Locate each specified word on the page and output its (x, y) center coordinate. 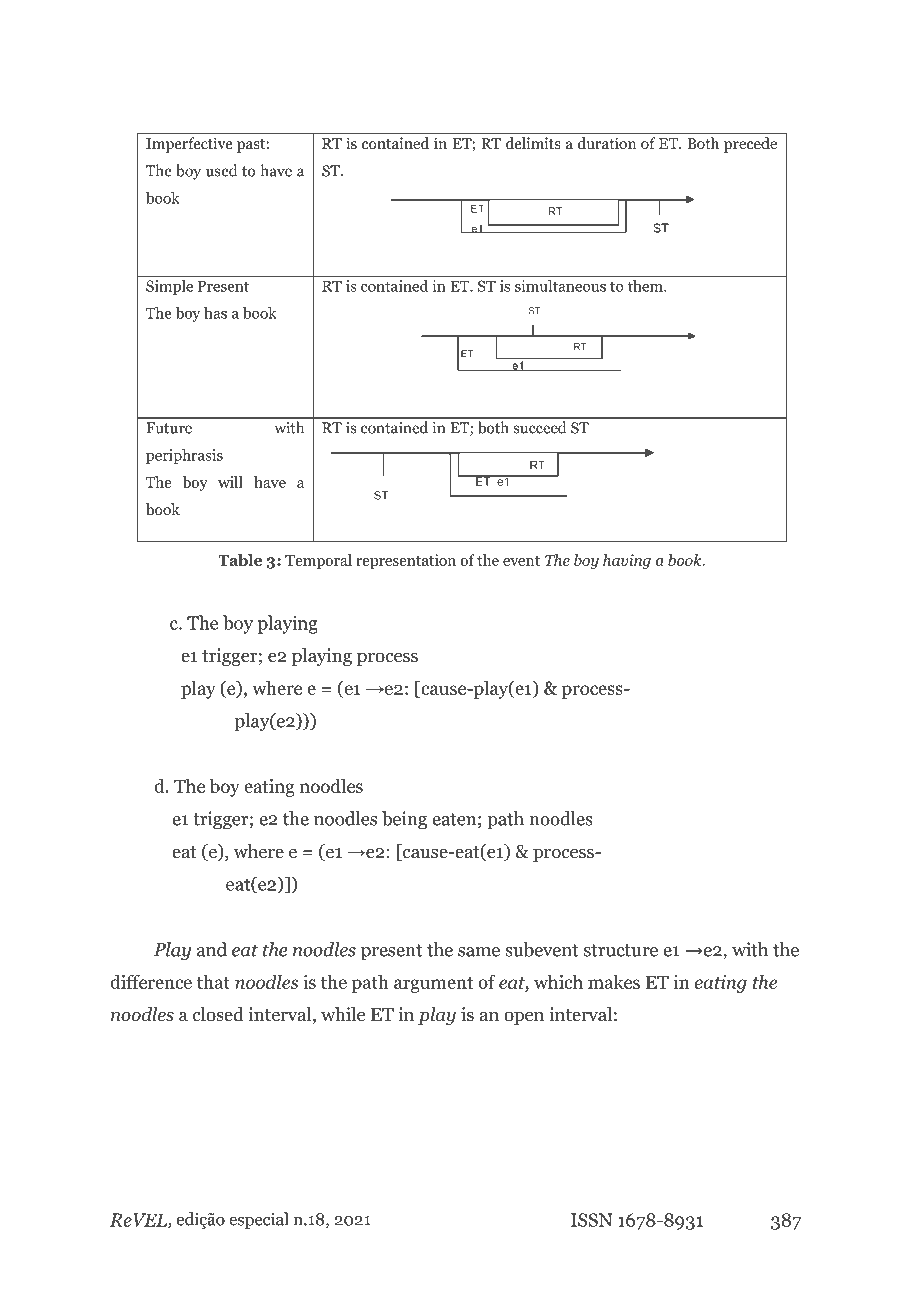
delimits (533, 143)
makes (614, 981)
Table (240, 560)
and (212, 949)
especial (259, 1220)
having (627, 561)
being (404, 820)
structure (621, 950)
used (221, 170)
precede (750, 145)
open (524, 1018)
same (479, 952)
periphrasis (184, 456)
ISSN (592, 1220)
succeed (540, 427)
